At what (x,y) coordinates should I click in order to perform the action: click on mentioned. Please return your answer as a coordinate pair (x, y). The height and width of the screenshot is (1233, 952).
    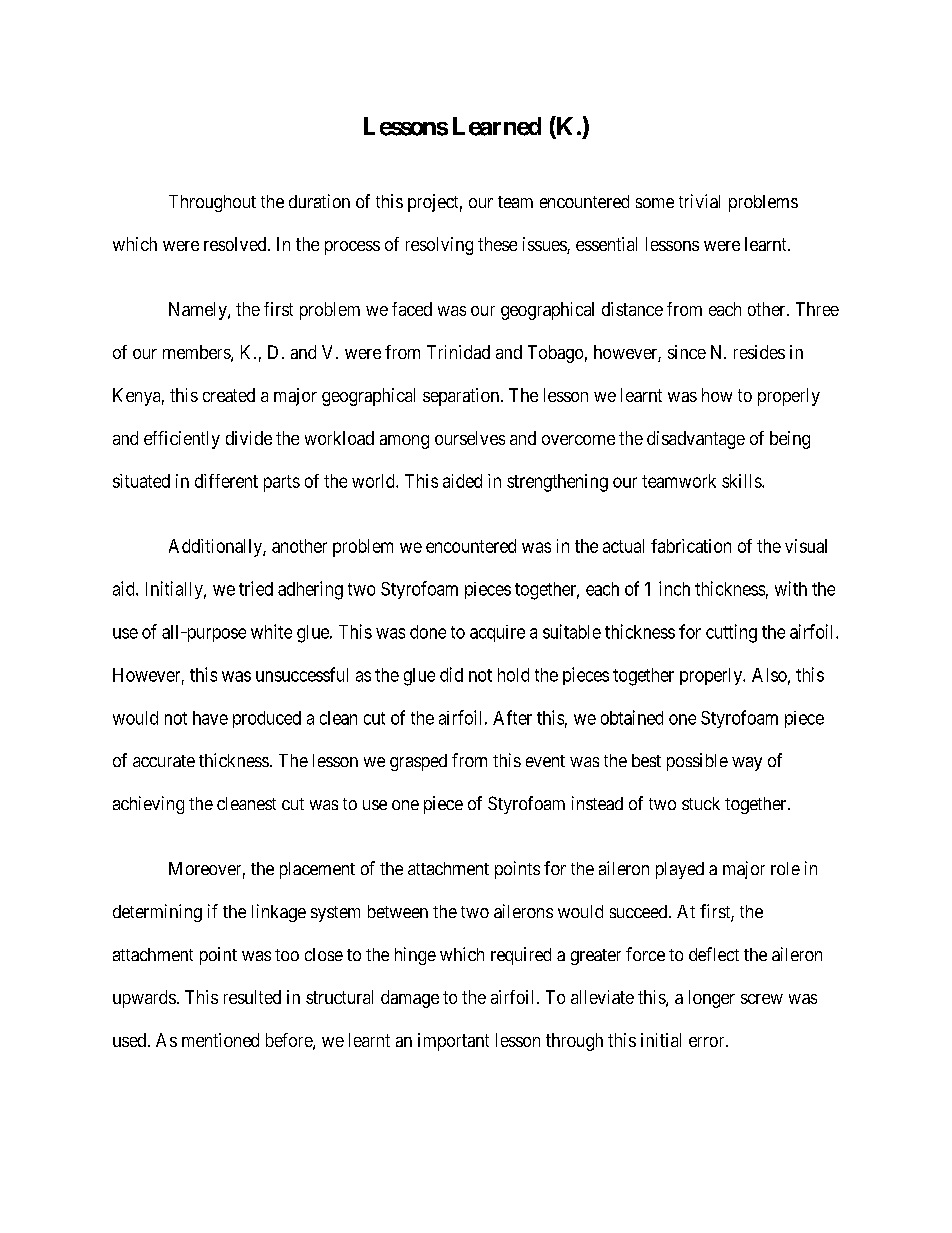
    Looking at the image, I should click on (220, 1040).
